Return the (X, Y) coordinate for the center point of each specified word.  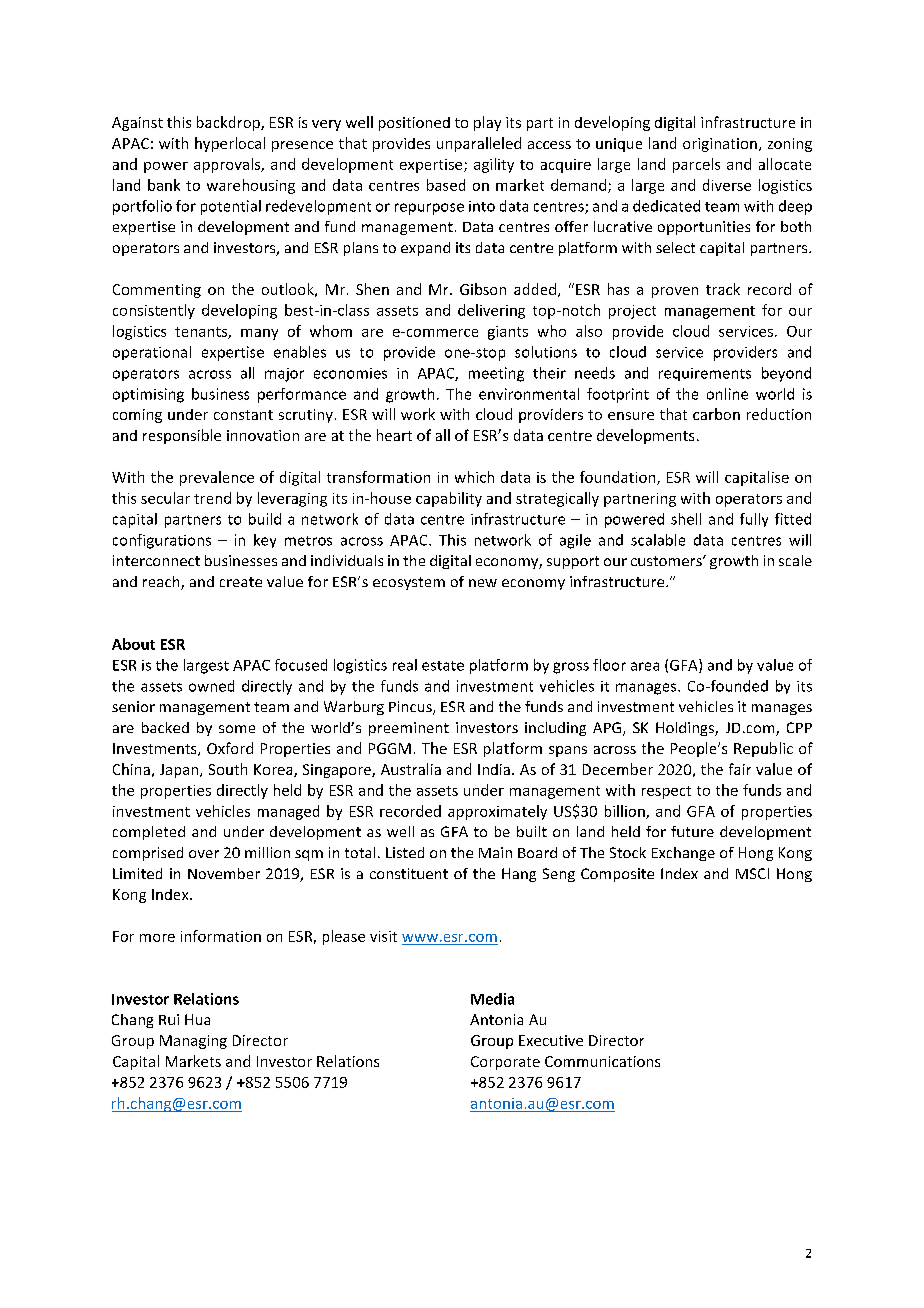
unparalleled (479, 144)
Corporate (505, 1063)
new (483, 583)
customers (667, 561)
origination (720, 145)
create (241, 582)
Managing (193, 1042)
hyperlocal (230, 144)
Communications (602, 1061)
